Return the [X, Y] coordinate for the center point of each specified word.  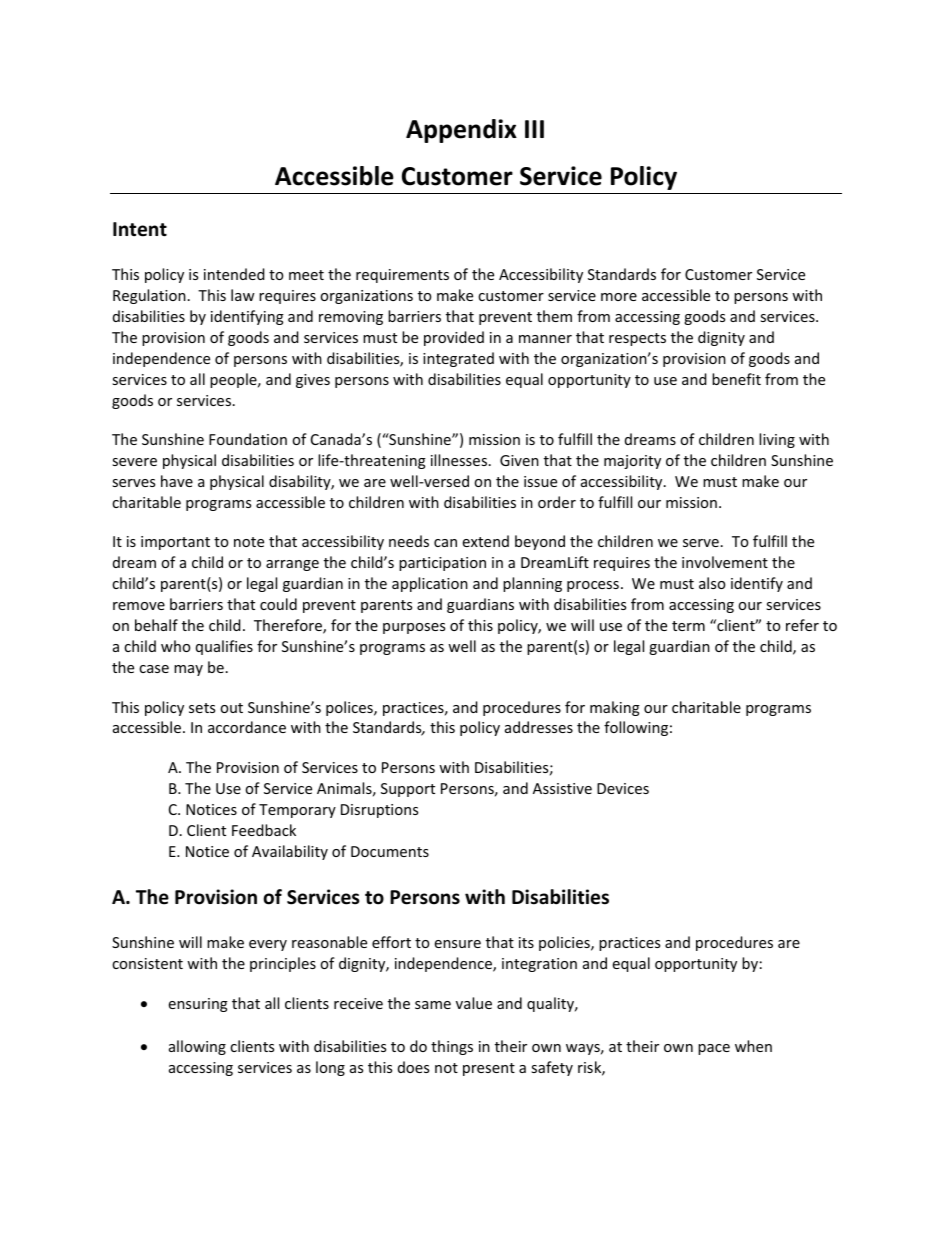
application [430, 584]
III [534, 129]
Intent [140, 229]
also [712, 583]
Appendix [461, 131]
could [278, 604]
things [452, 1047]
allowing [197, 1047]
